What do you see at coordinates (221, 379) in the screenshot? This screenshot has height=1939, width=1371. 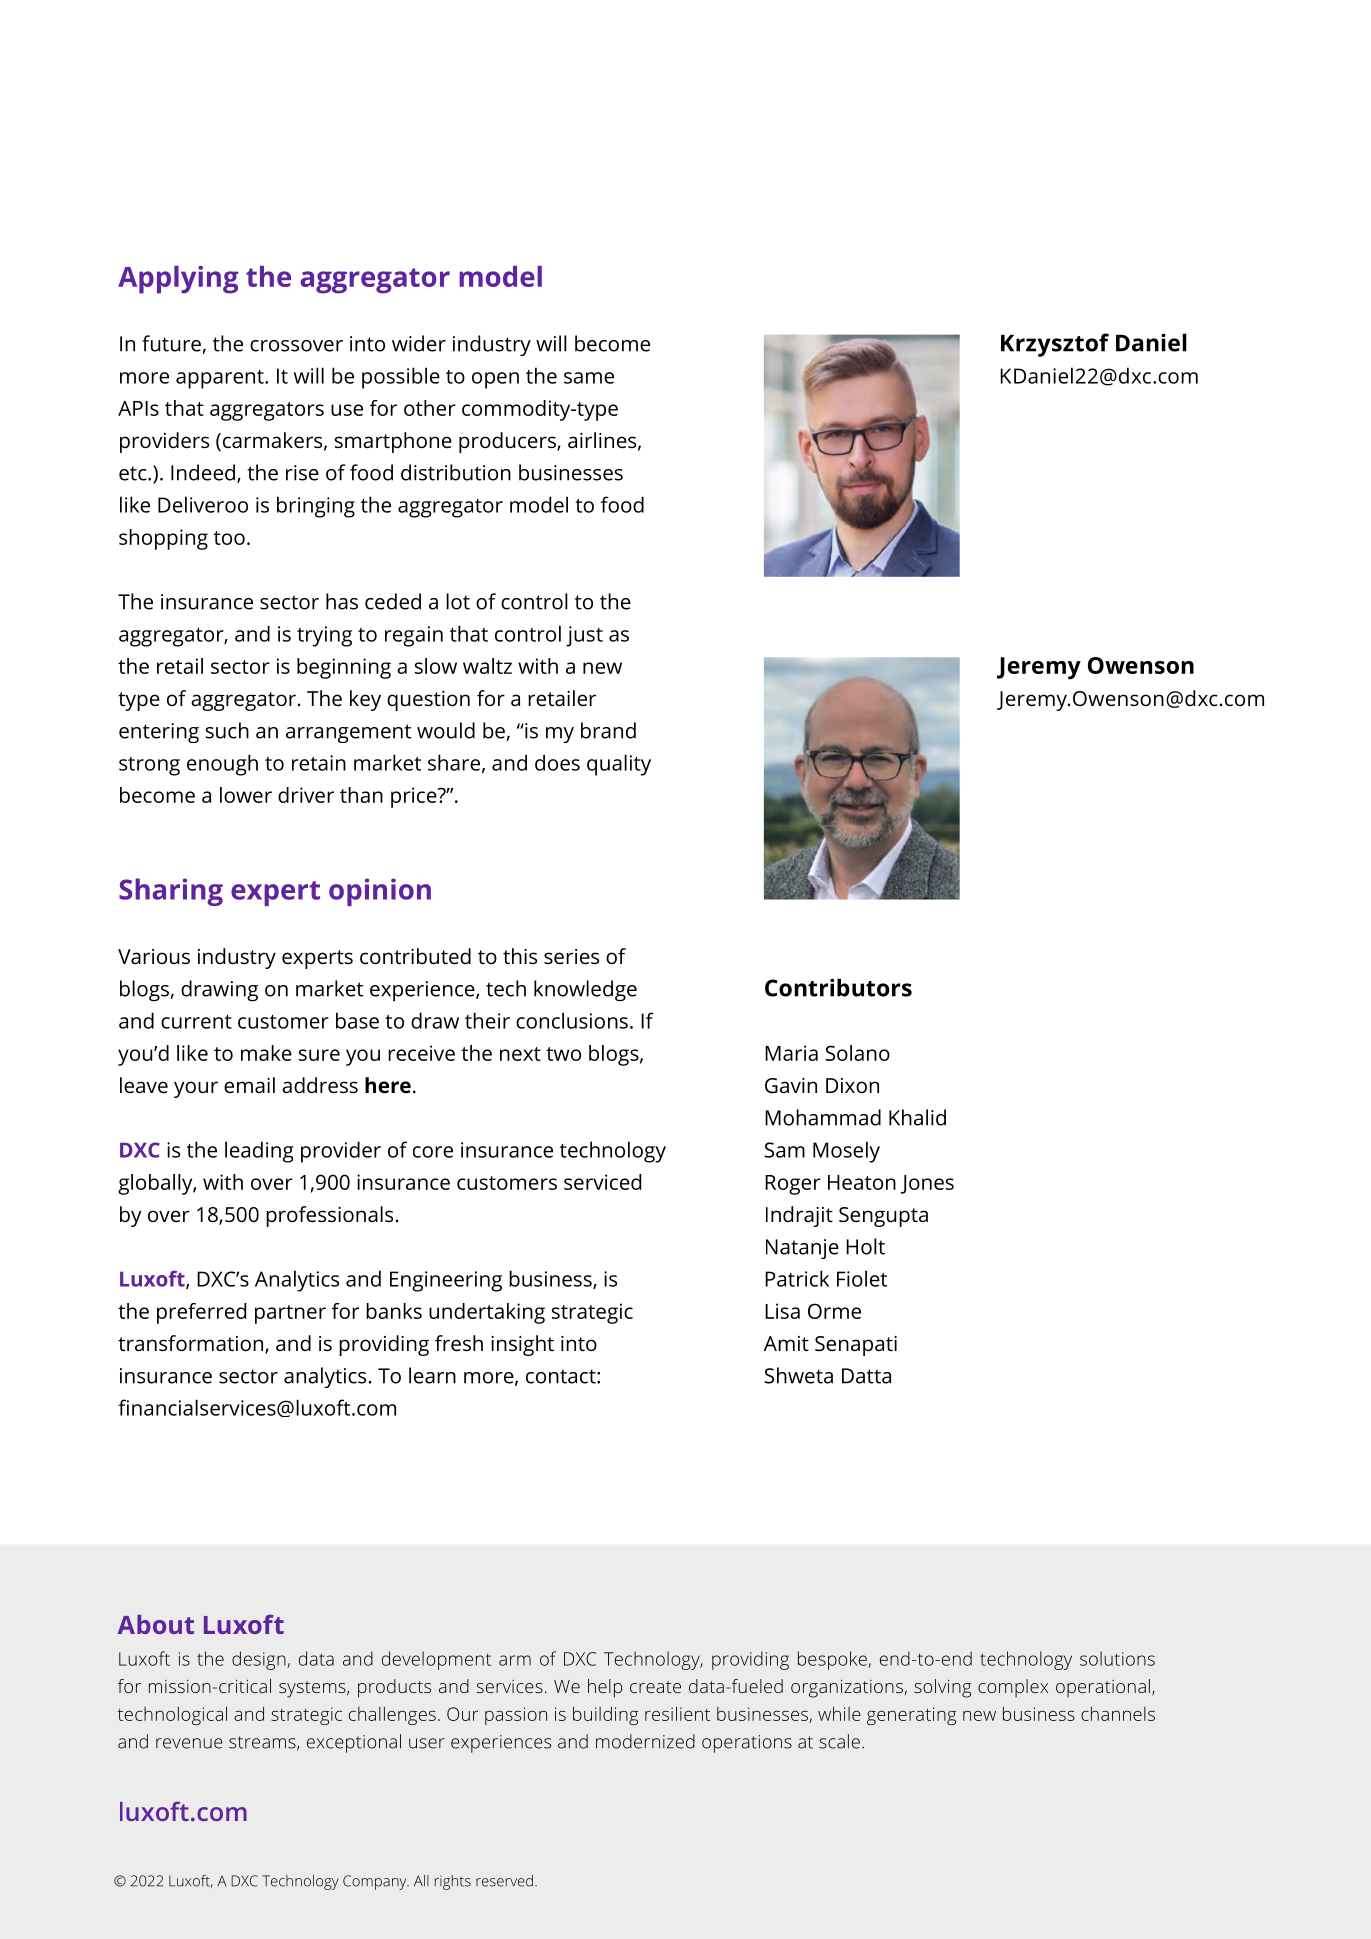 I see `apparent` at bounding box center [221, 379].
